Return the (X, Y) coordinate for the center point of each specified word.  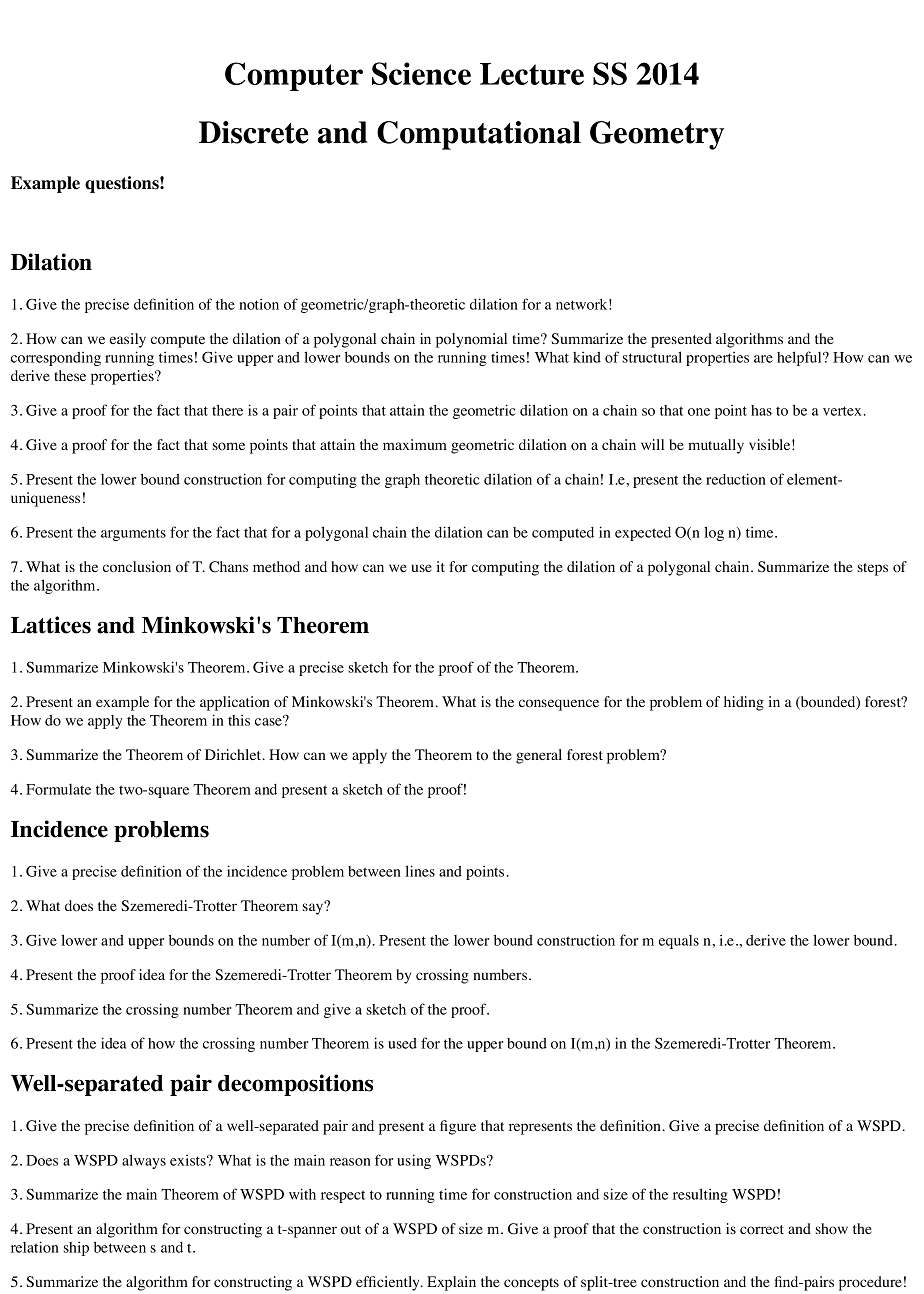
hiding (744, 703)
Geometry (657, 135)
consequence (559, 705)
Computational (479, 135)
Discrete (254, 132)
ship (76, 1249)
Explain (451, 1283)
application (235, 703)
